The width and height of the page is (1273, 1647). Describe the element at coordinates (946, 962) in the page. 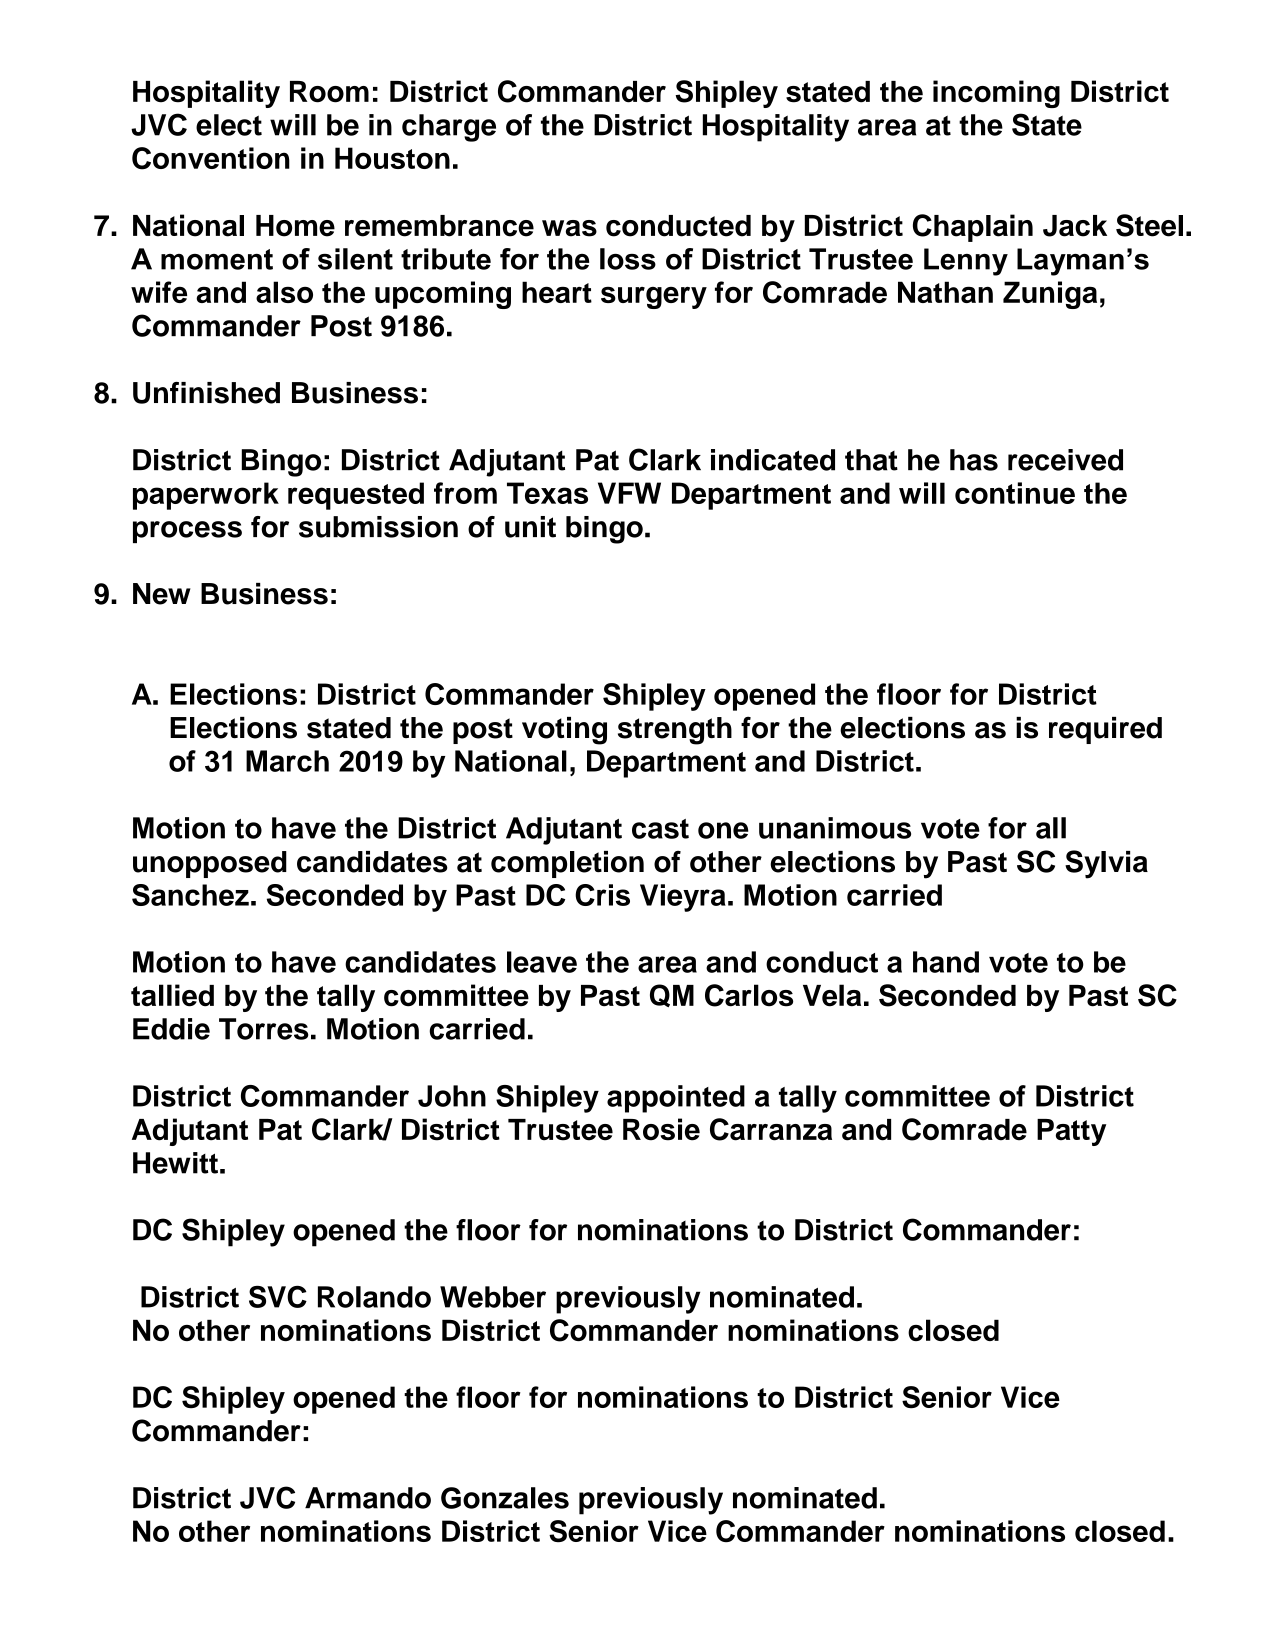

I see `hand` at that location.
